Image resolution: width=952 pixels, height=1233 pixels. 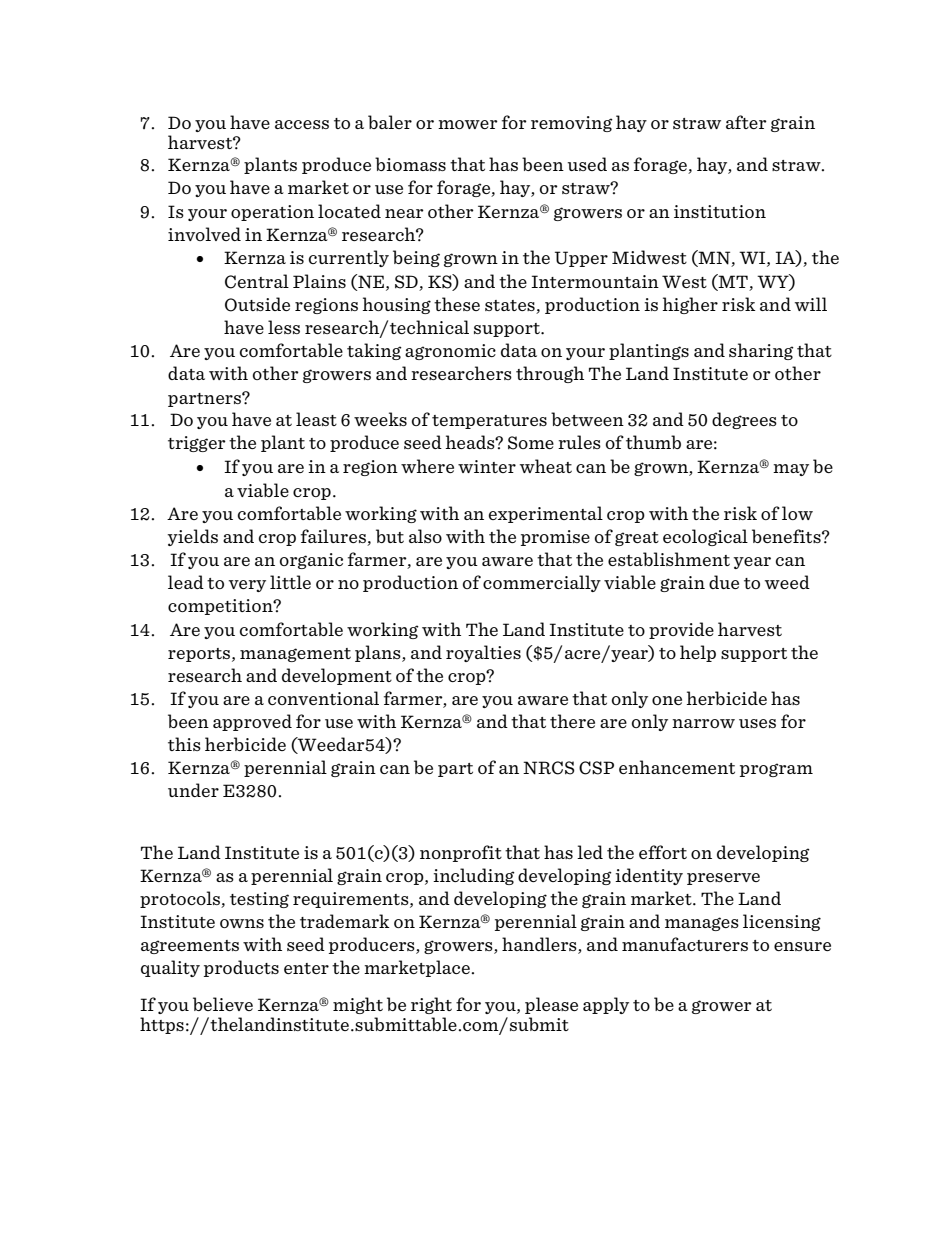 I want to click on access, so click(x=302, y=124).
